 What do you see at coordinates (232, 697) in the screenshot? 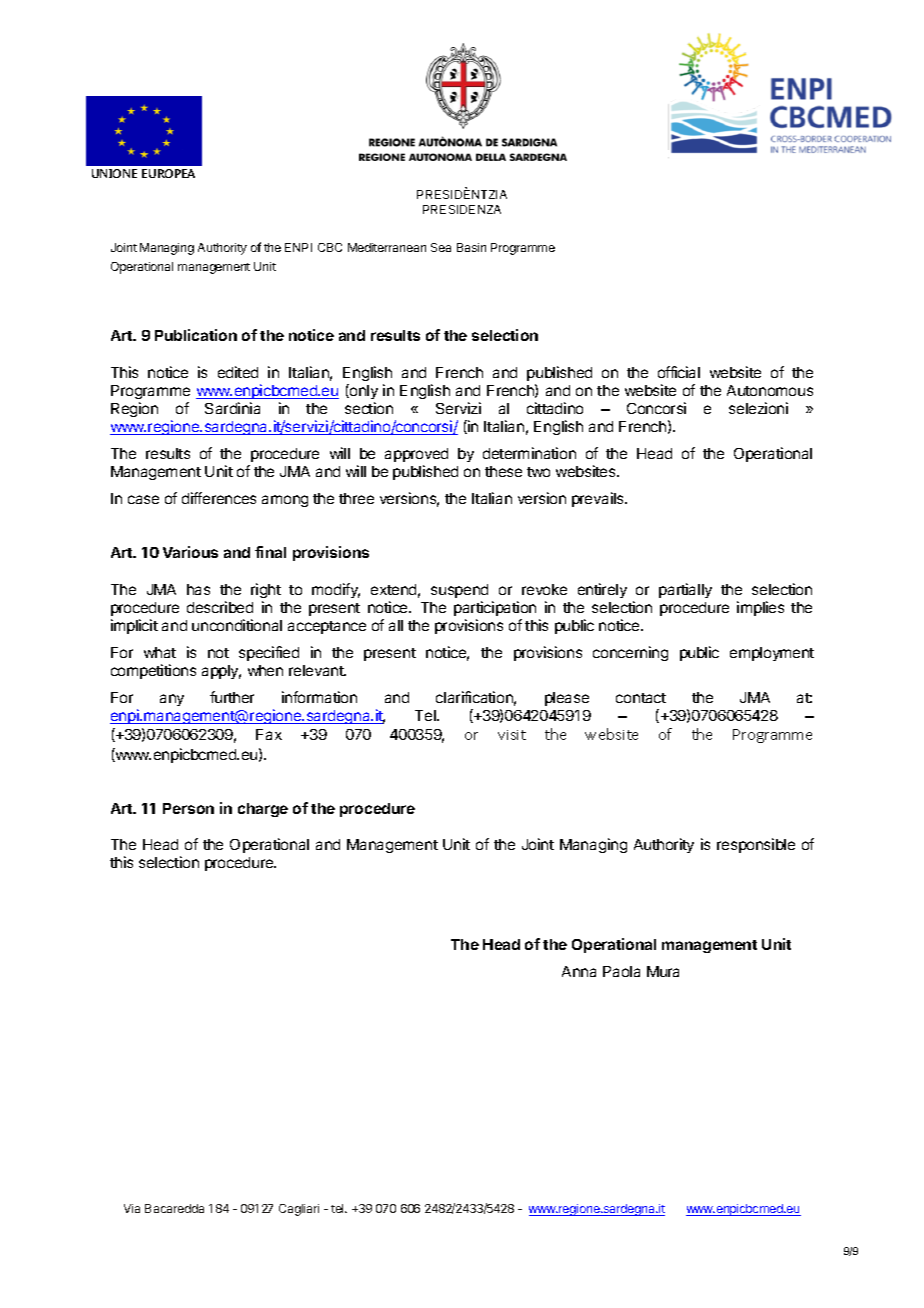
I see `further` at bounding box center [232, 697].
